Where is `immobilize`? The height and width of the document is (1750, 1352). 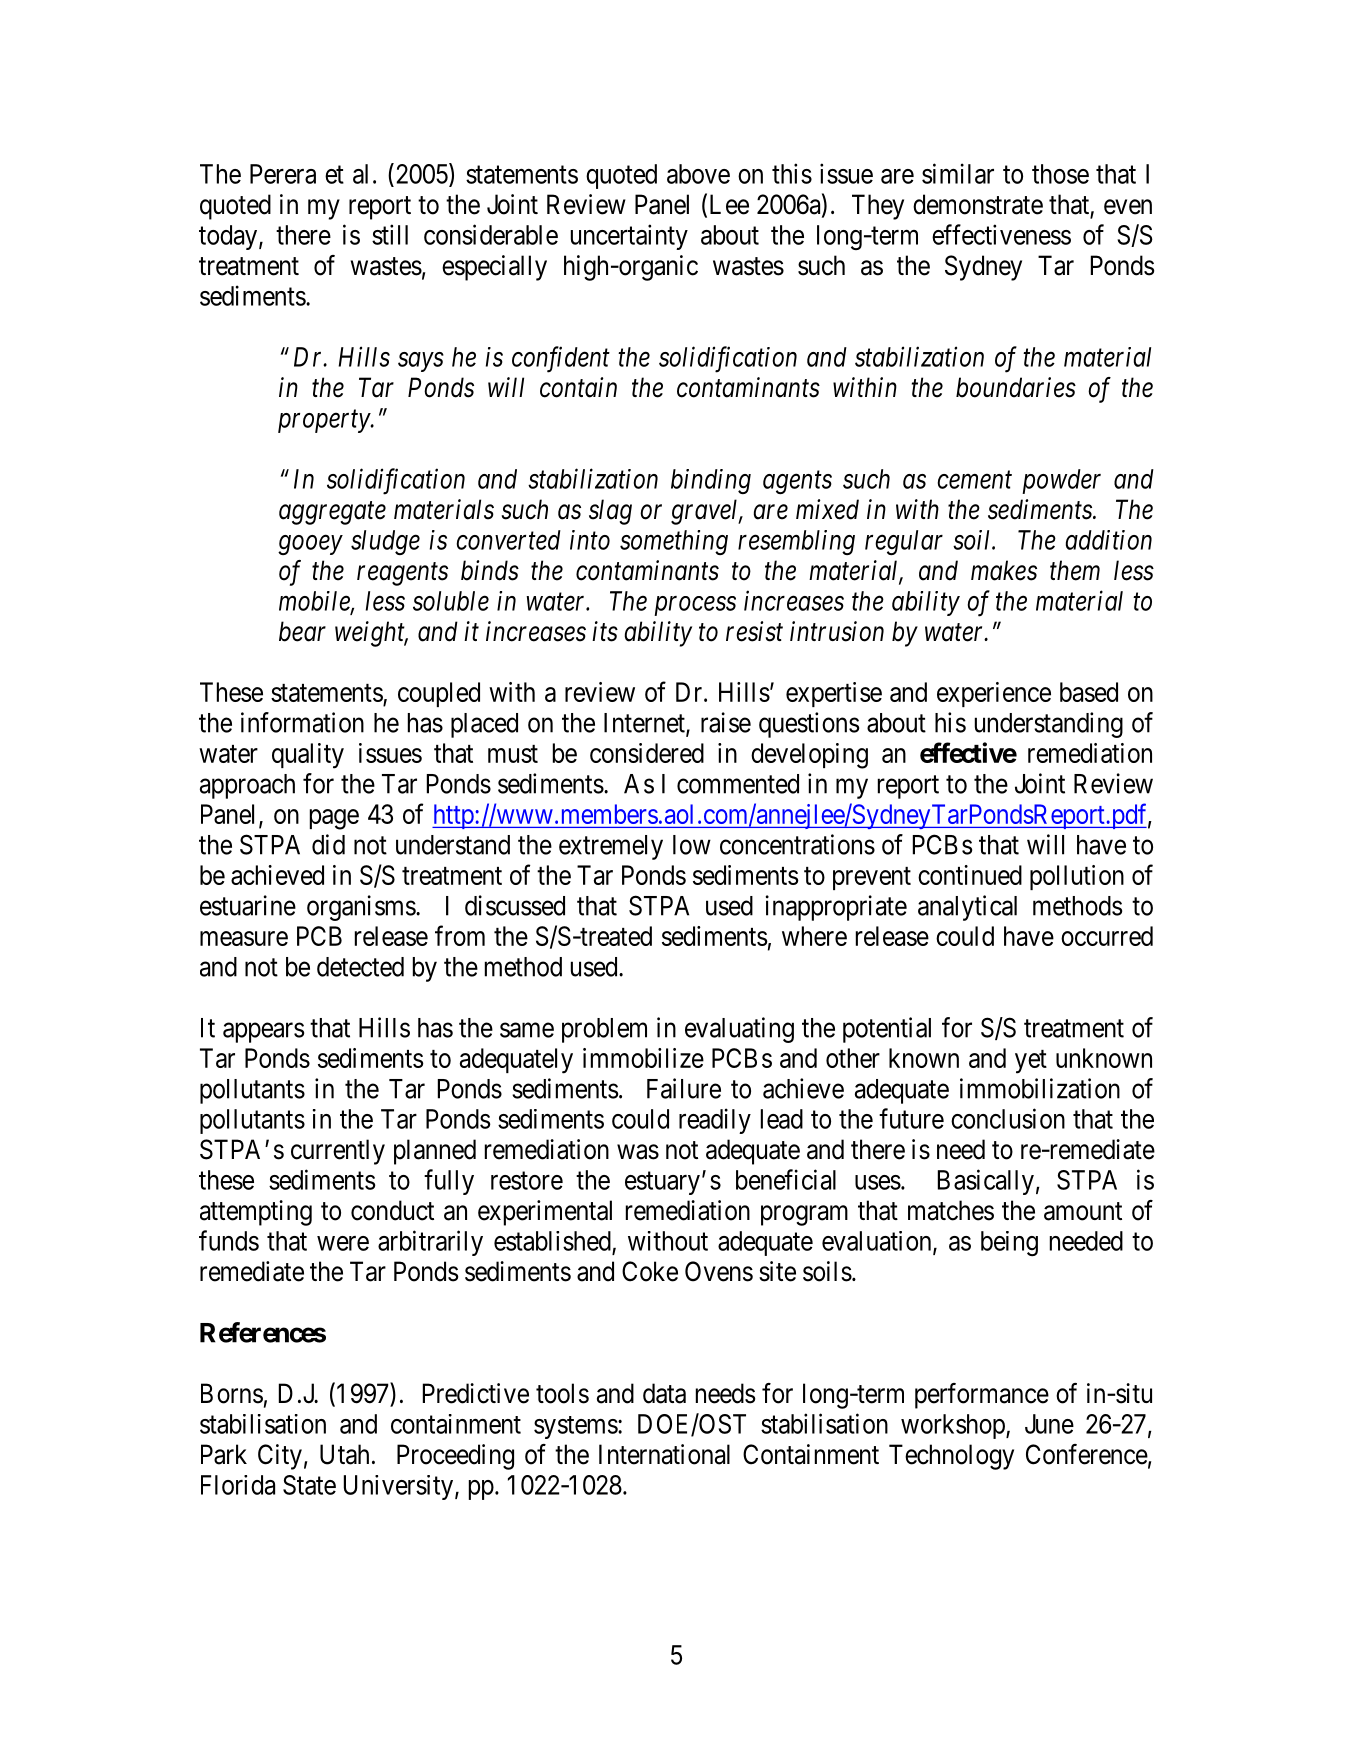
immobilize is located at coordinates (643, 1058).
